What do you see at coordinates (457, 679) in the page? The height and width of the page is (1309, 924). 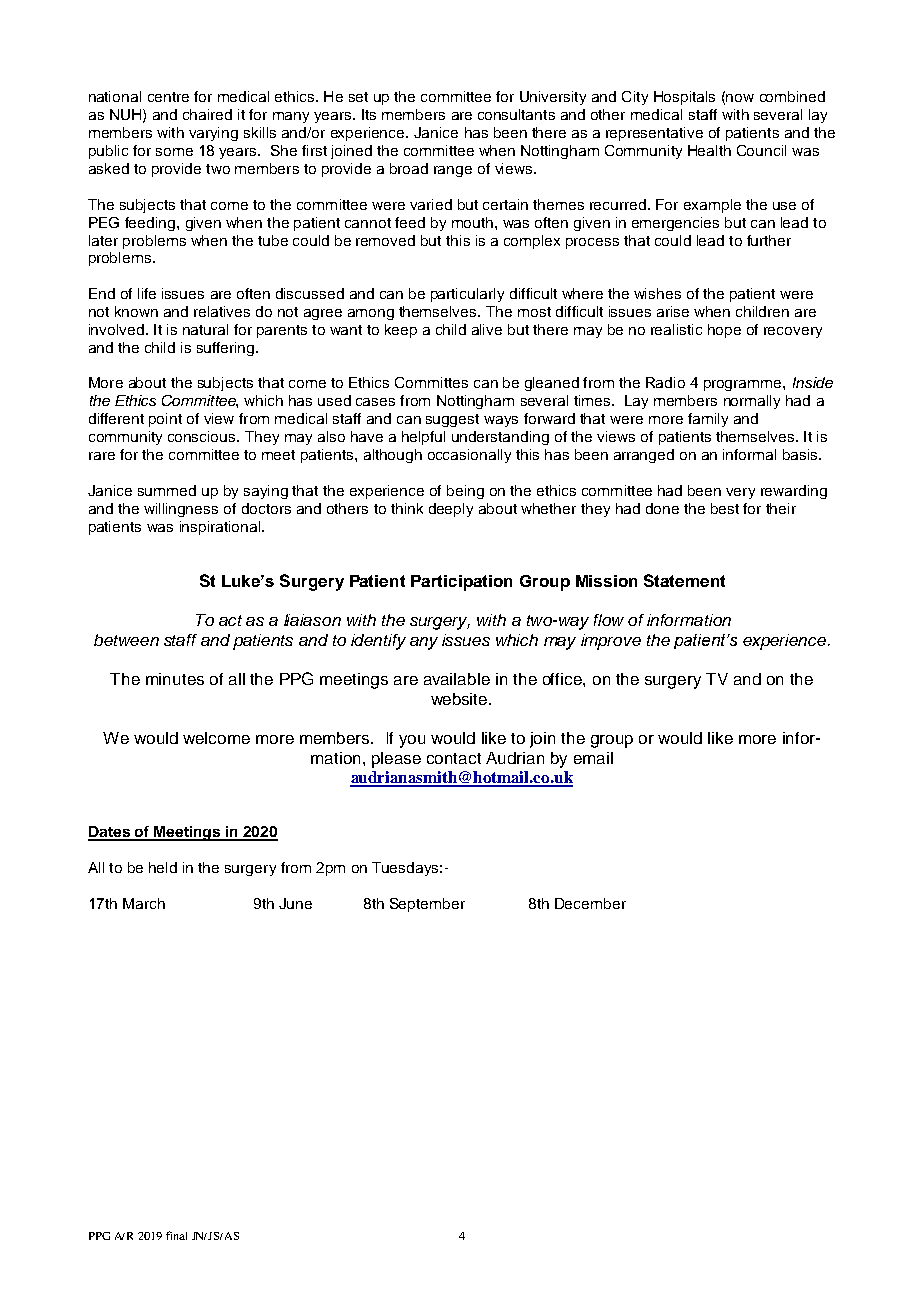 I see `available` at bounding box center [457, 679].
